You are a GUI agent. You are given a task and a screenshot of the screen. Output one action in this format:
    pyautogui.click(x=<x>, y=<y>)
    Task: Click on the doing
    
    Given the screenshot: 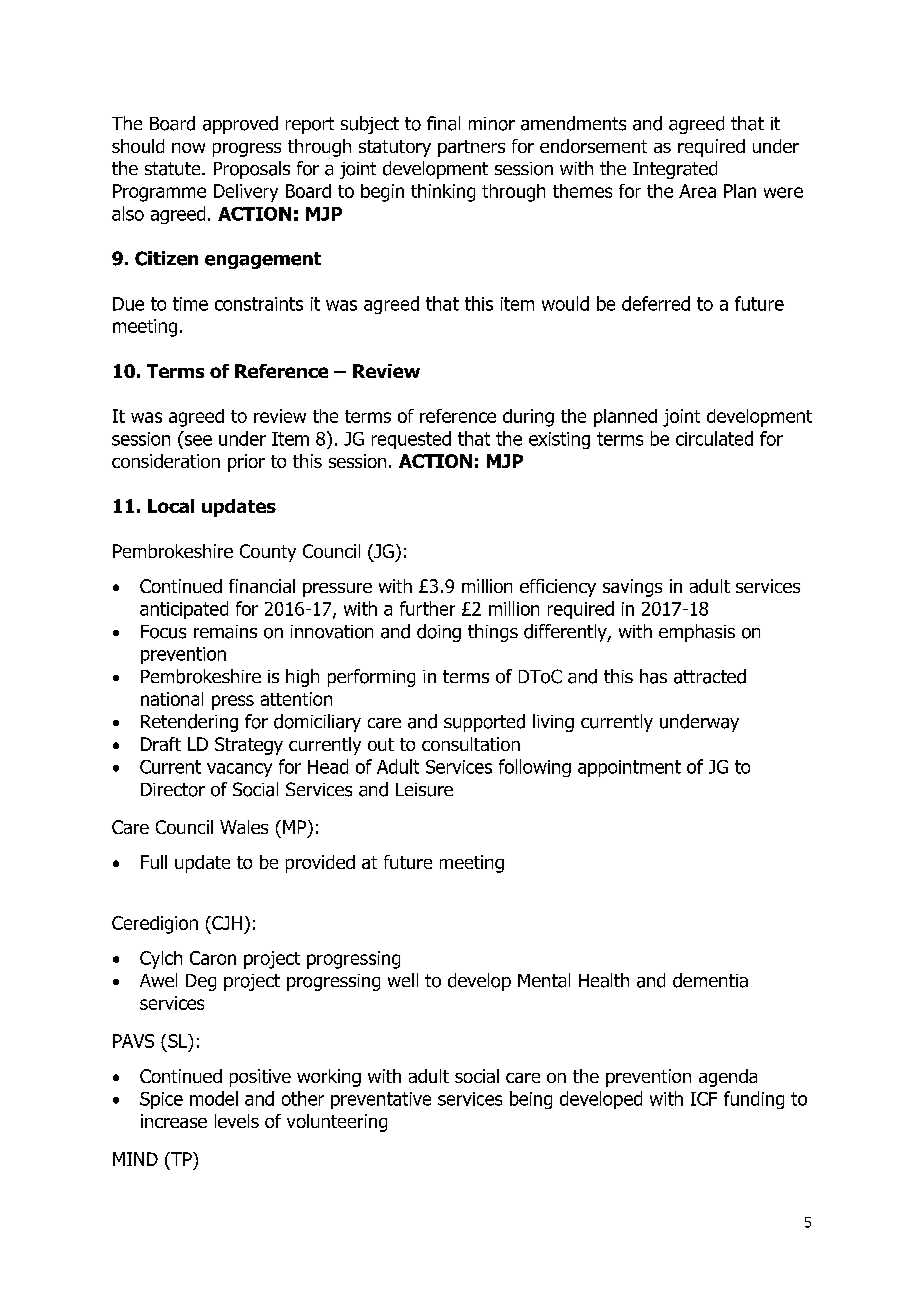 What is the action you would take?
    pyautogui.click(x=439, y=633)
